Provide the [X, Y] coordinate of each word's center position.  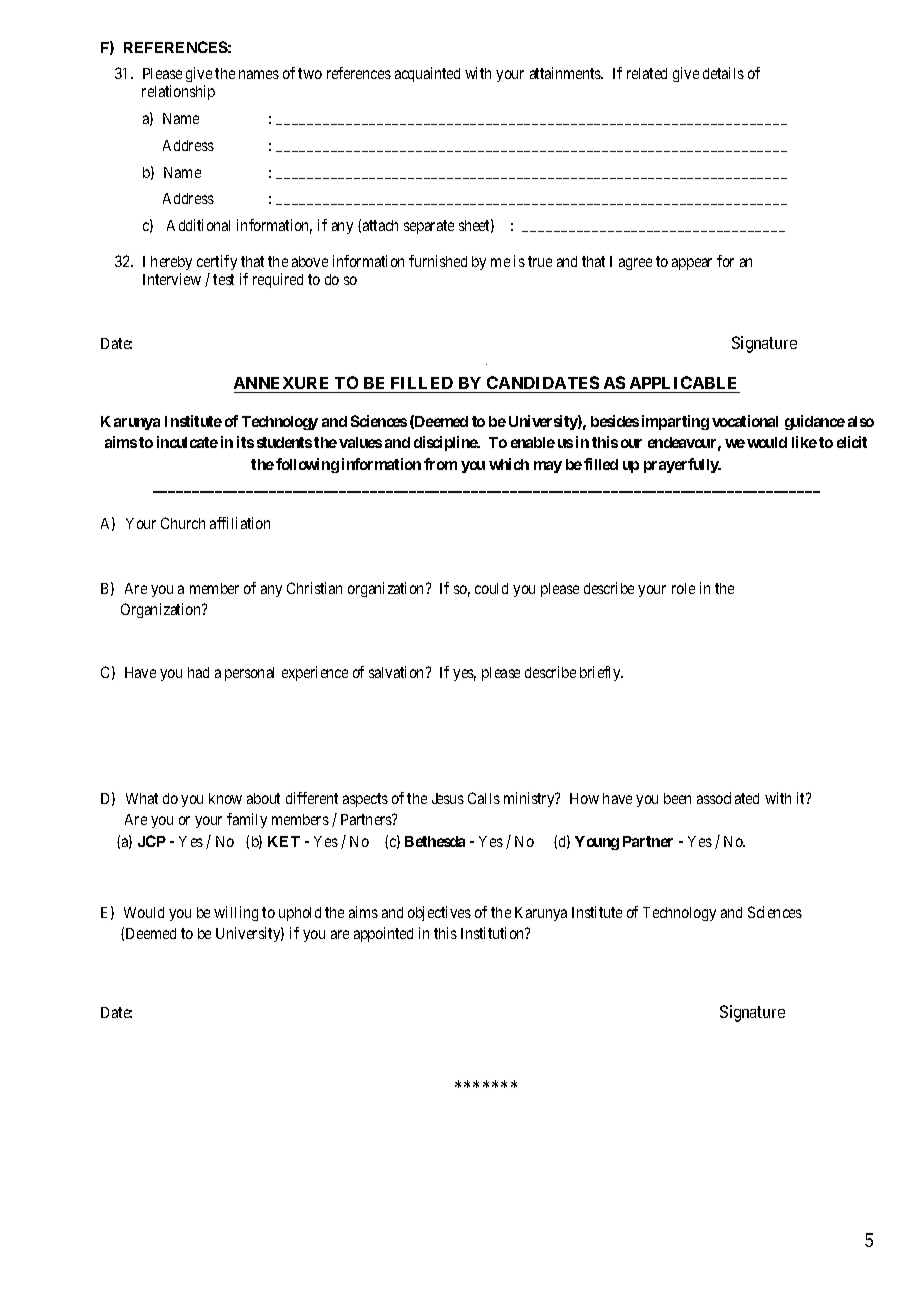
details [723, 73]
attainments [566, 73]
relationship [178, 92]
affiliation [240, 523]
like [804, 442]
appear [692, 264]
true [540, 261]
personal [249, 674]
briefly [601, 673]
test [223, 279]
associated [728, 798]
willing [236, 913]
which [509, 464]
